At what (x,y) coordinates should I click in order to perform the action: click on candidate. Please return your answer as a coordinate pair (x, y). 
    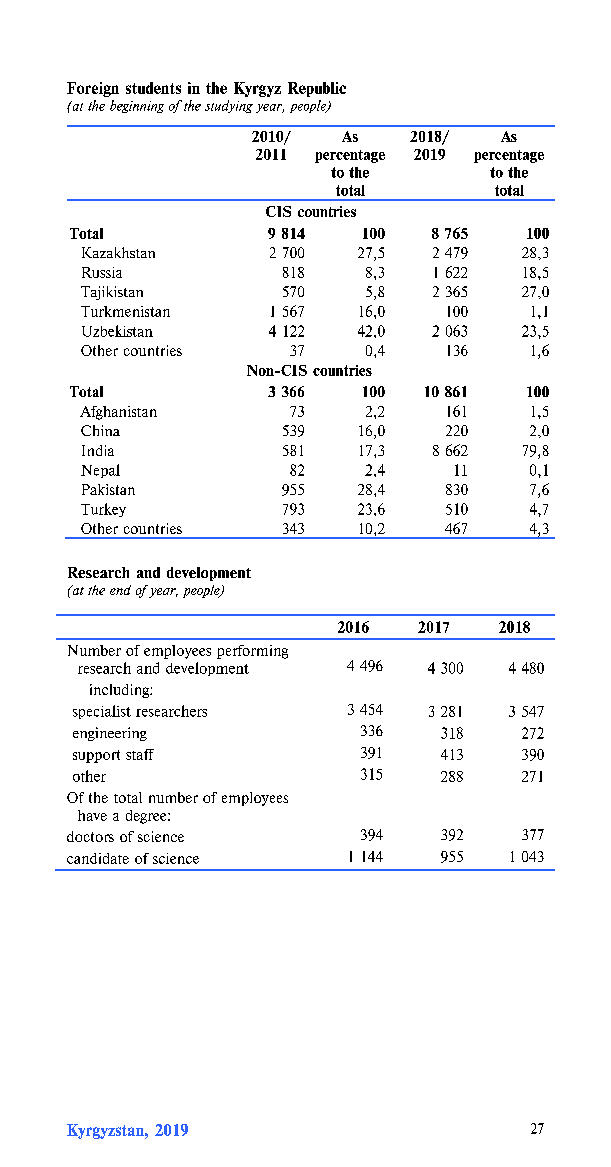
    Looking at the image, I should click on (98, 858).
